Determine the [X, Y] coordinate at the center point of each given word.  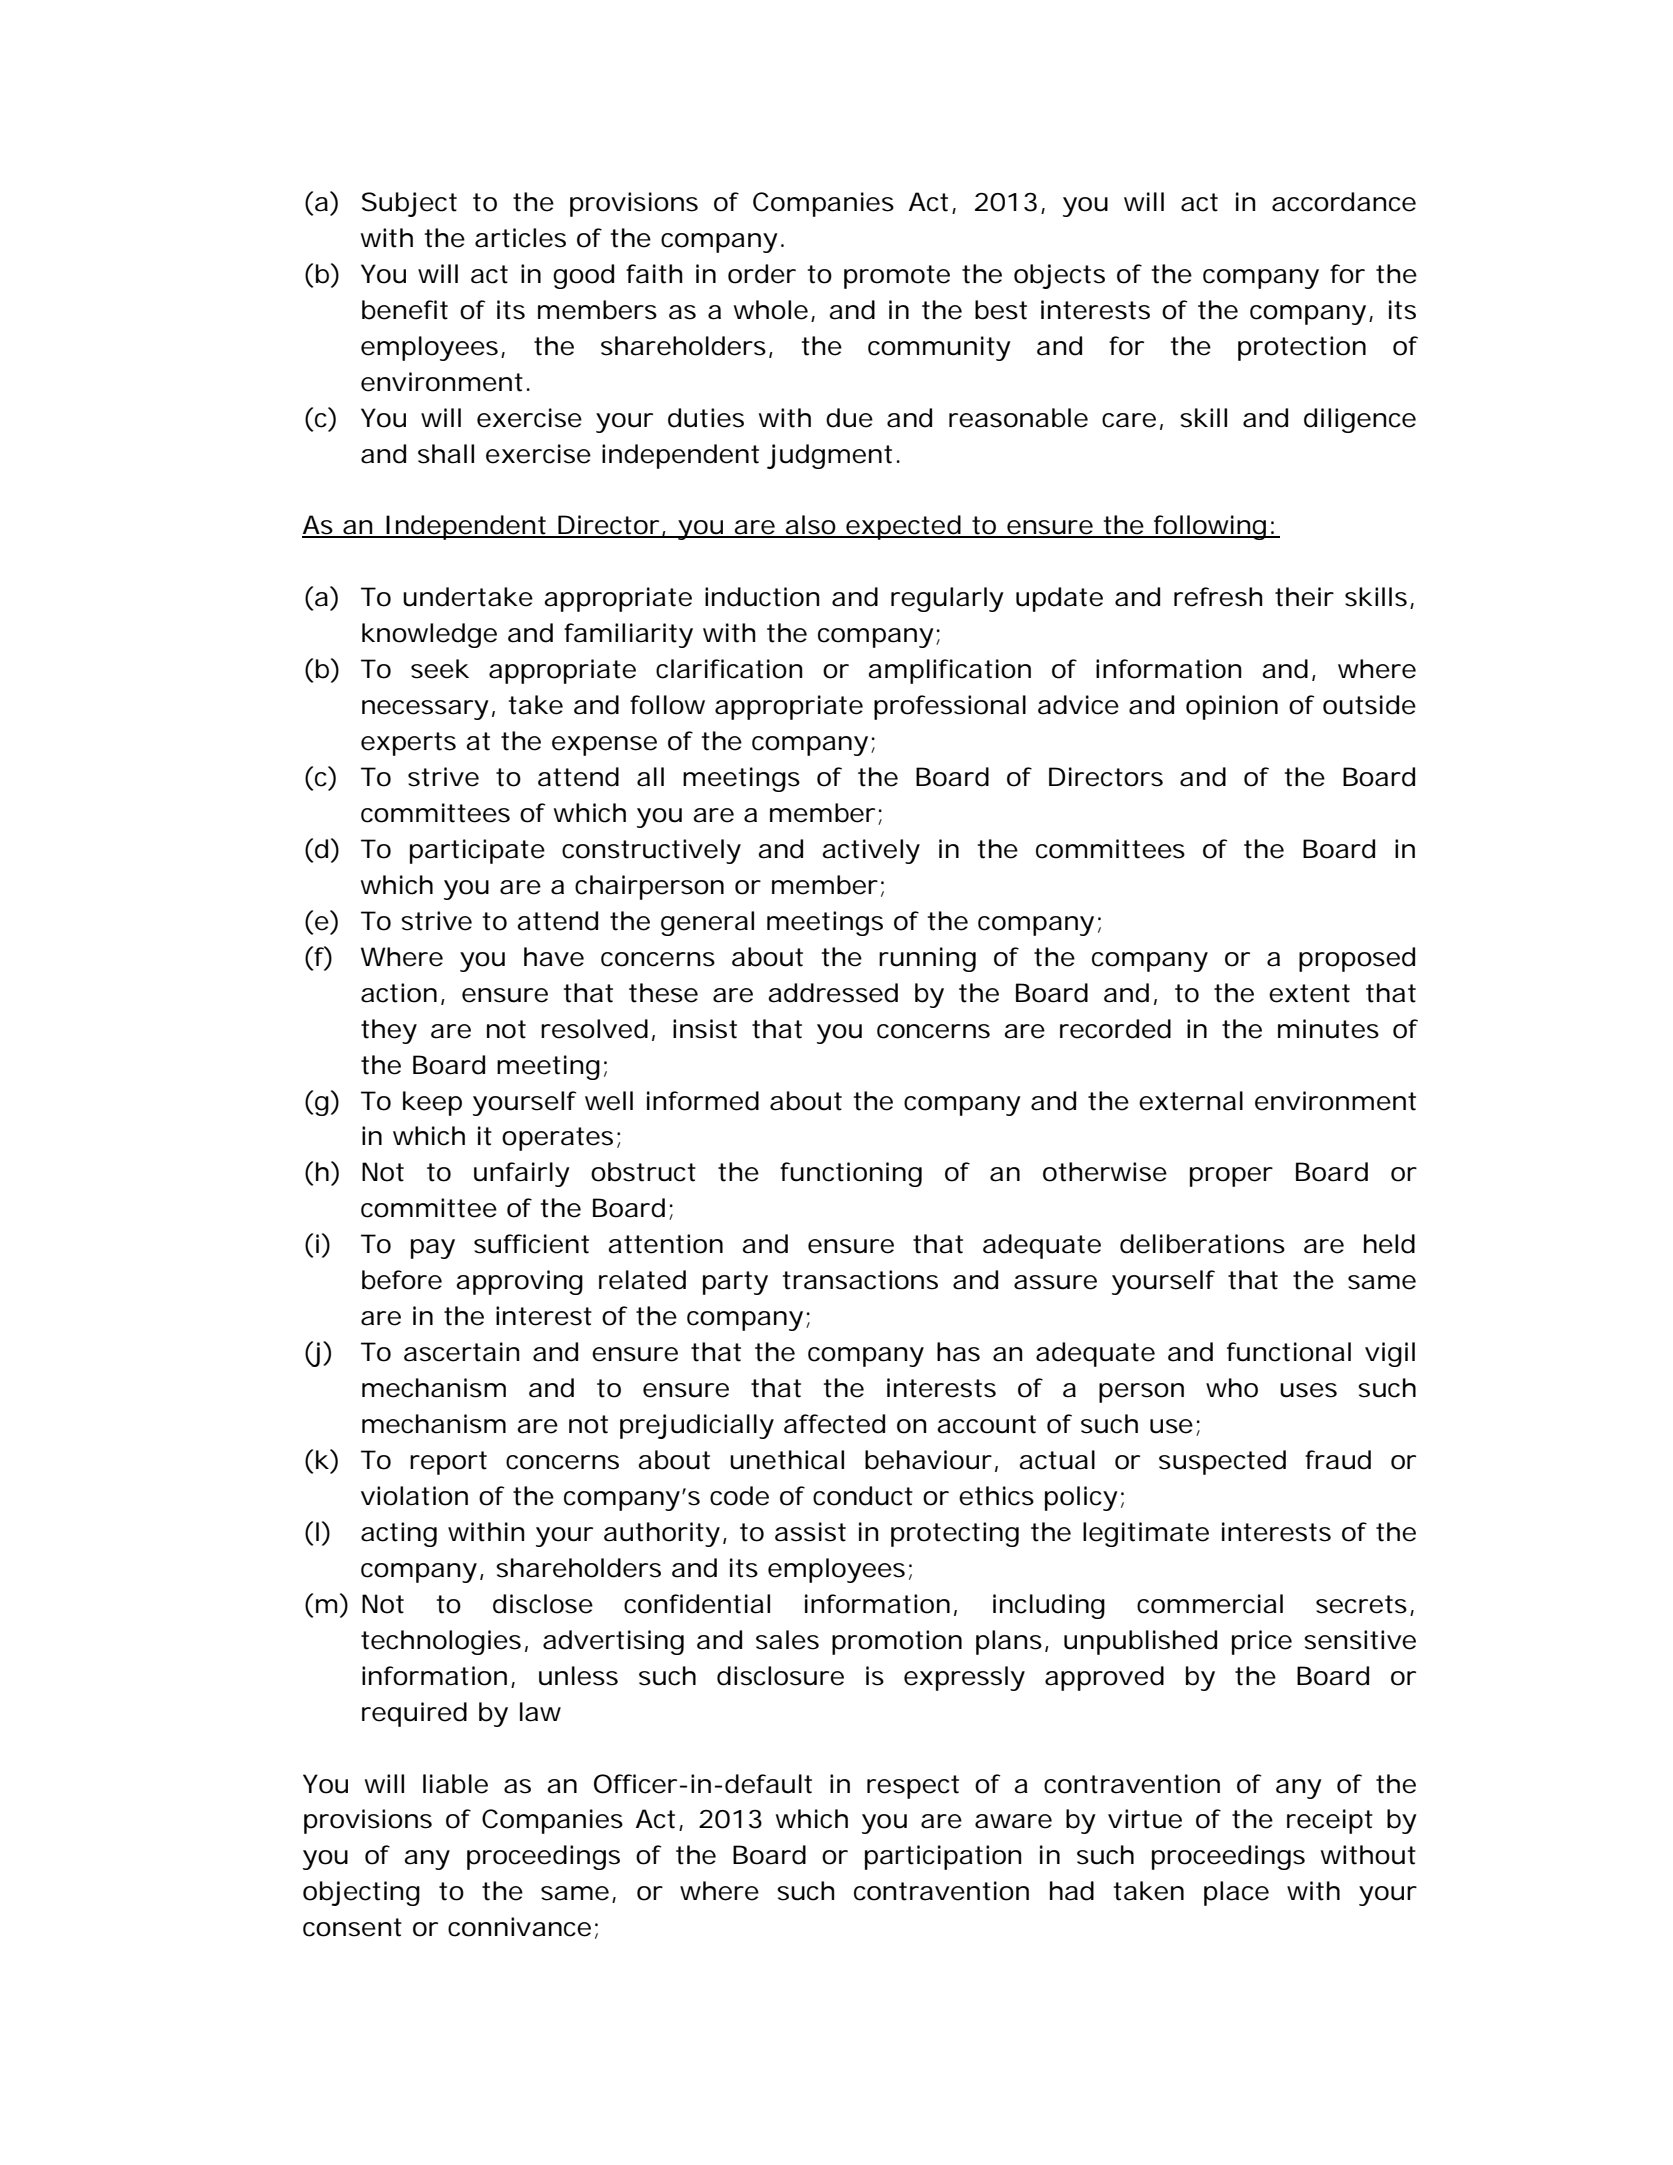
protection [1300, 348]
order [762, 274]
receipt [1330, 1821]
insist [705, 1029]
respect [913, 1787]
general [707, 923]
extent [1309, 993]
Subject [409, 204]
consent [352, 1927]
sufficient [531, 1244]
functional [1289, 1352]
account [986, 1424]
